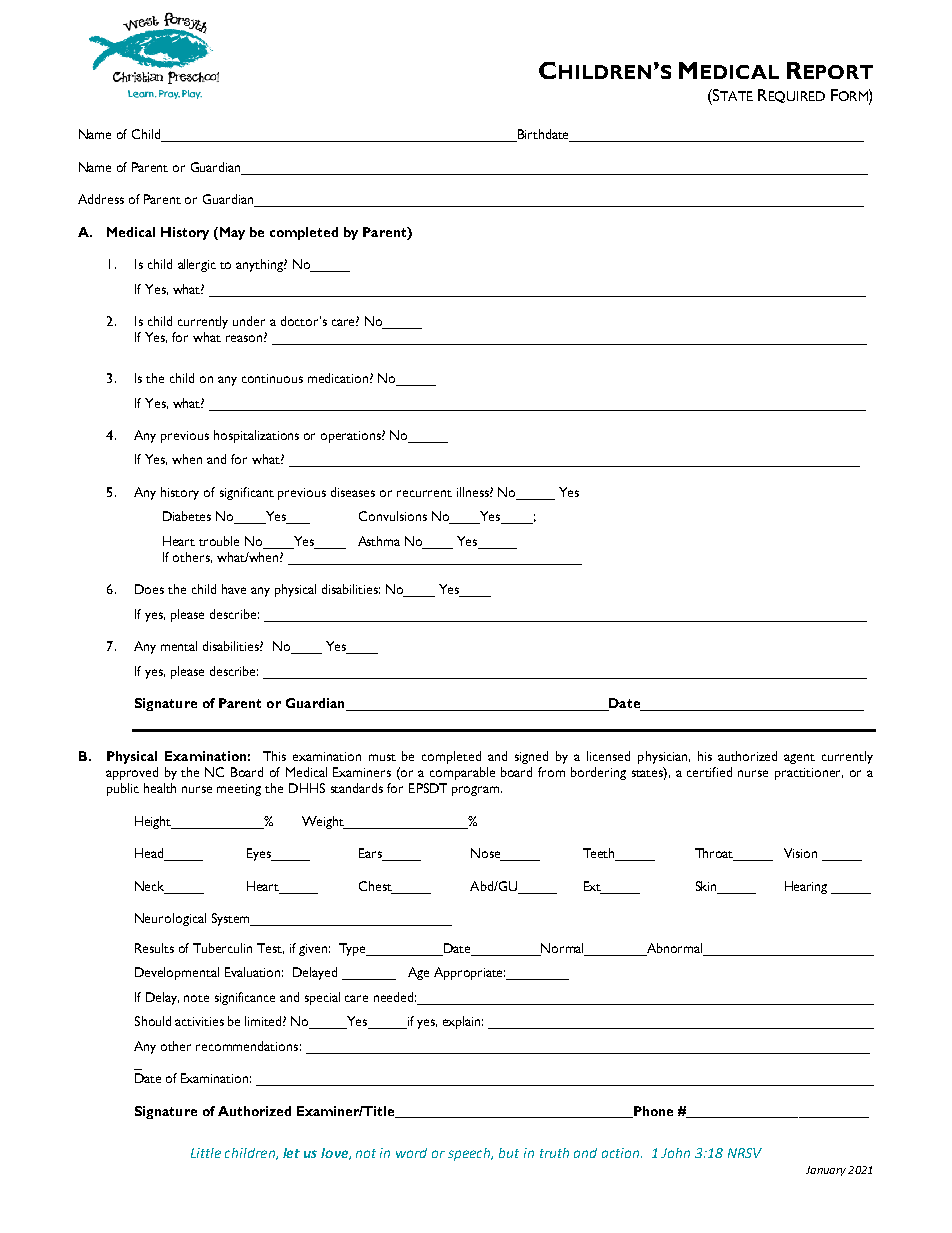 The width and height of the screenshot is (952, 1233). What do you see at coordinates (424, 493) in the screenshot?
I see `recurrent` at bounding box center [424, 493].
